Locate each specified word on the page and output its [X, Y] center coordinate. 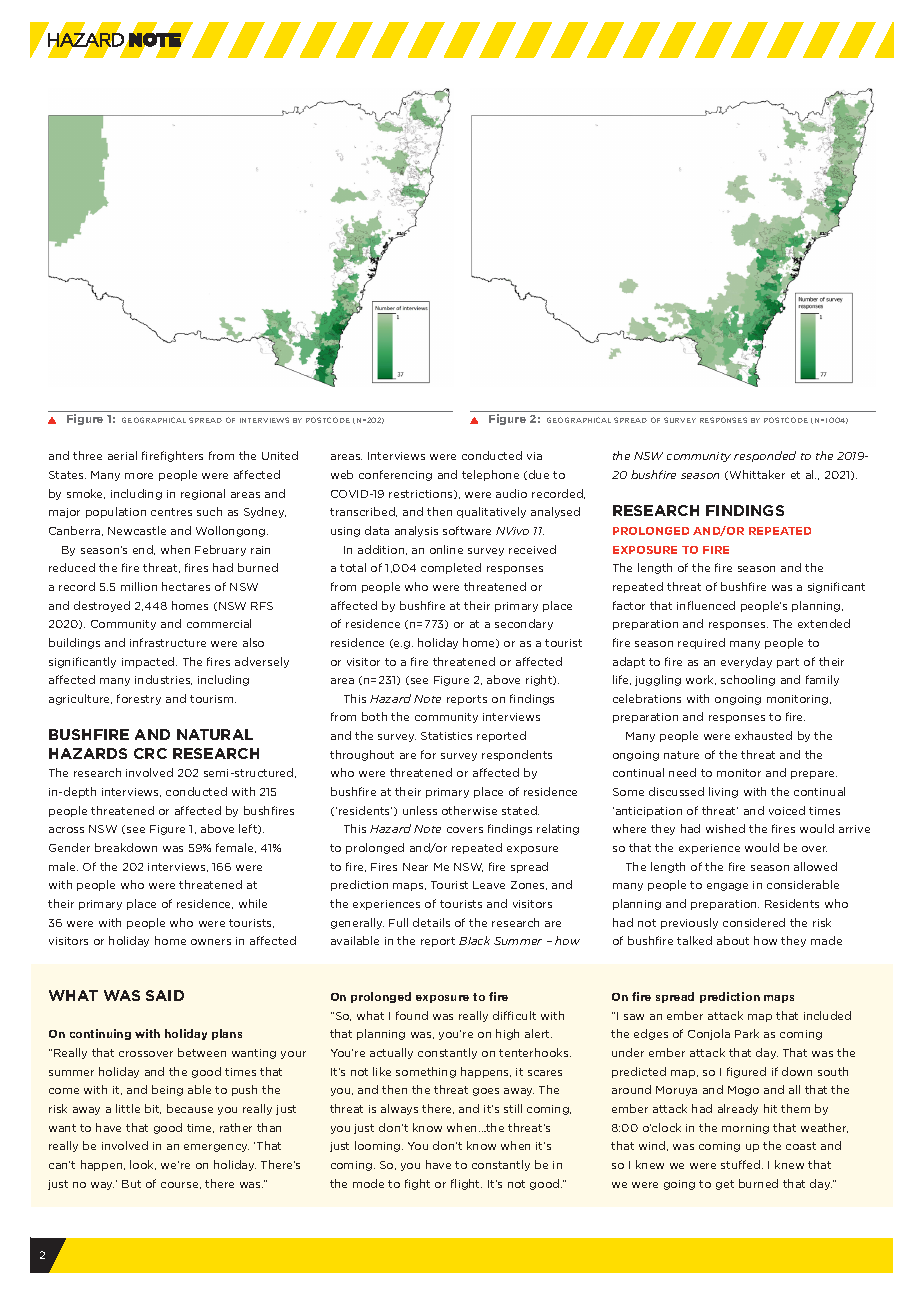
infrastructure [168, 642]
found [412, 1015]
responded [765, 456]
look [143, 1165]
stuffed [742, 1164]
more [139, 476]
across [66, 830]
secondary [524, 624]
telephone [490, 475]
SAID [165, 995]
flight [466, 1184]
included [827, 1015]
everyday [746, 662]
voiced [787, 810]
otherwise [469, 810]
